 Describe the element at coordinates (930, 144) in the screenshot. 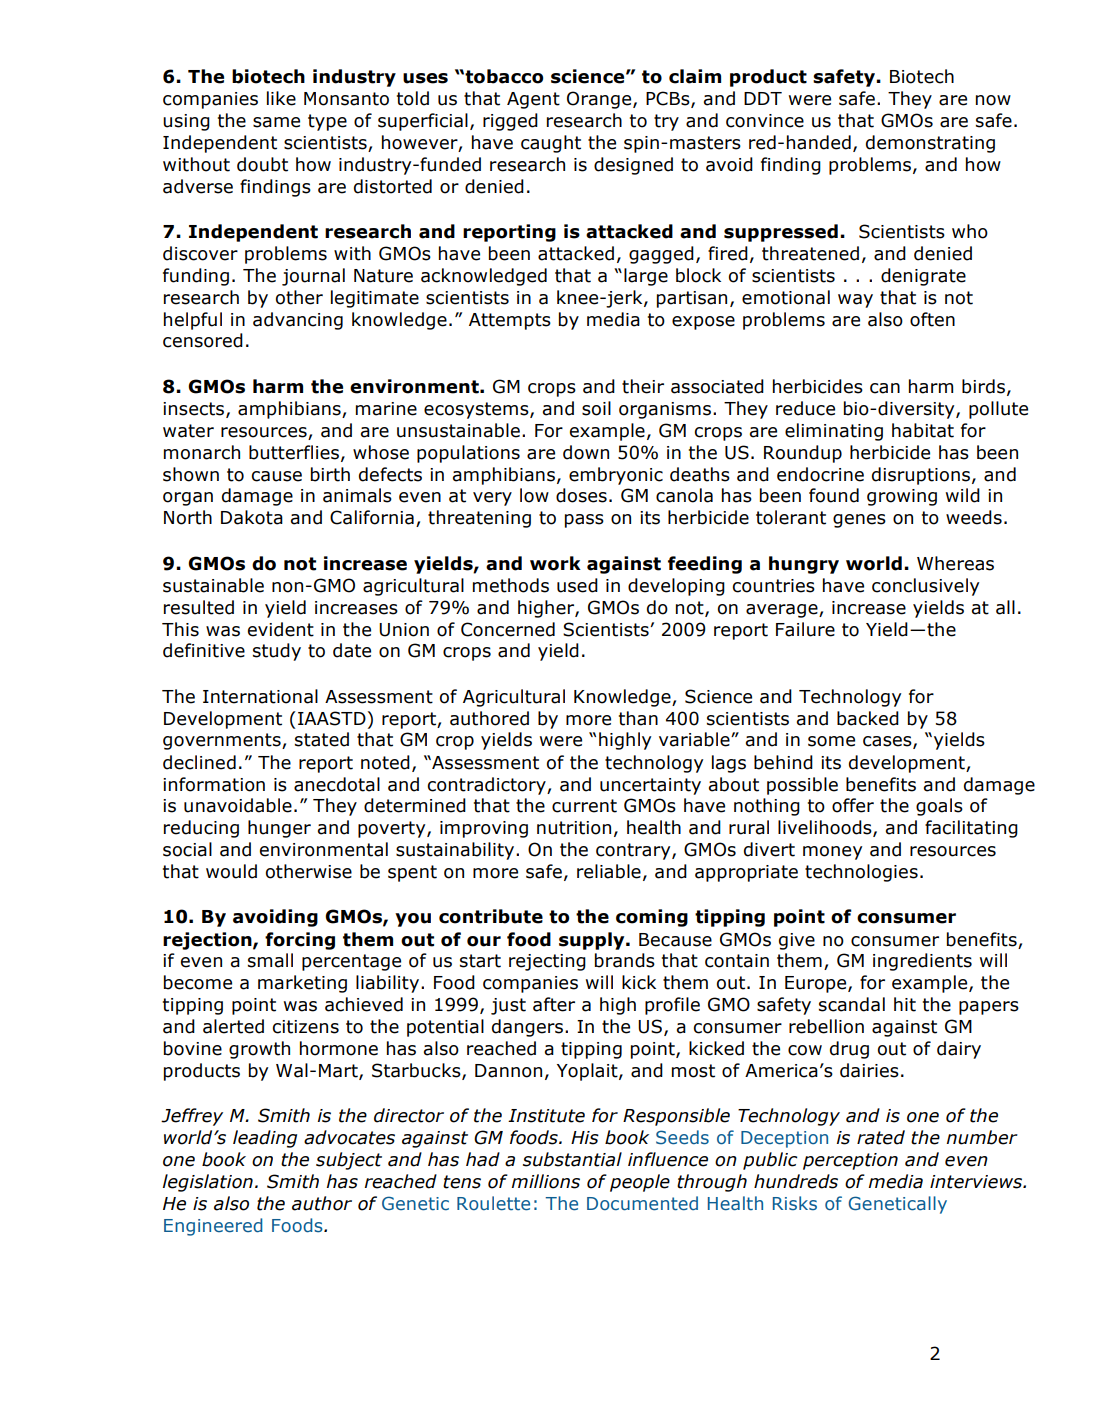

I see `demonstrating` at that location.
